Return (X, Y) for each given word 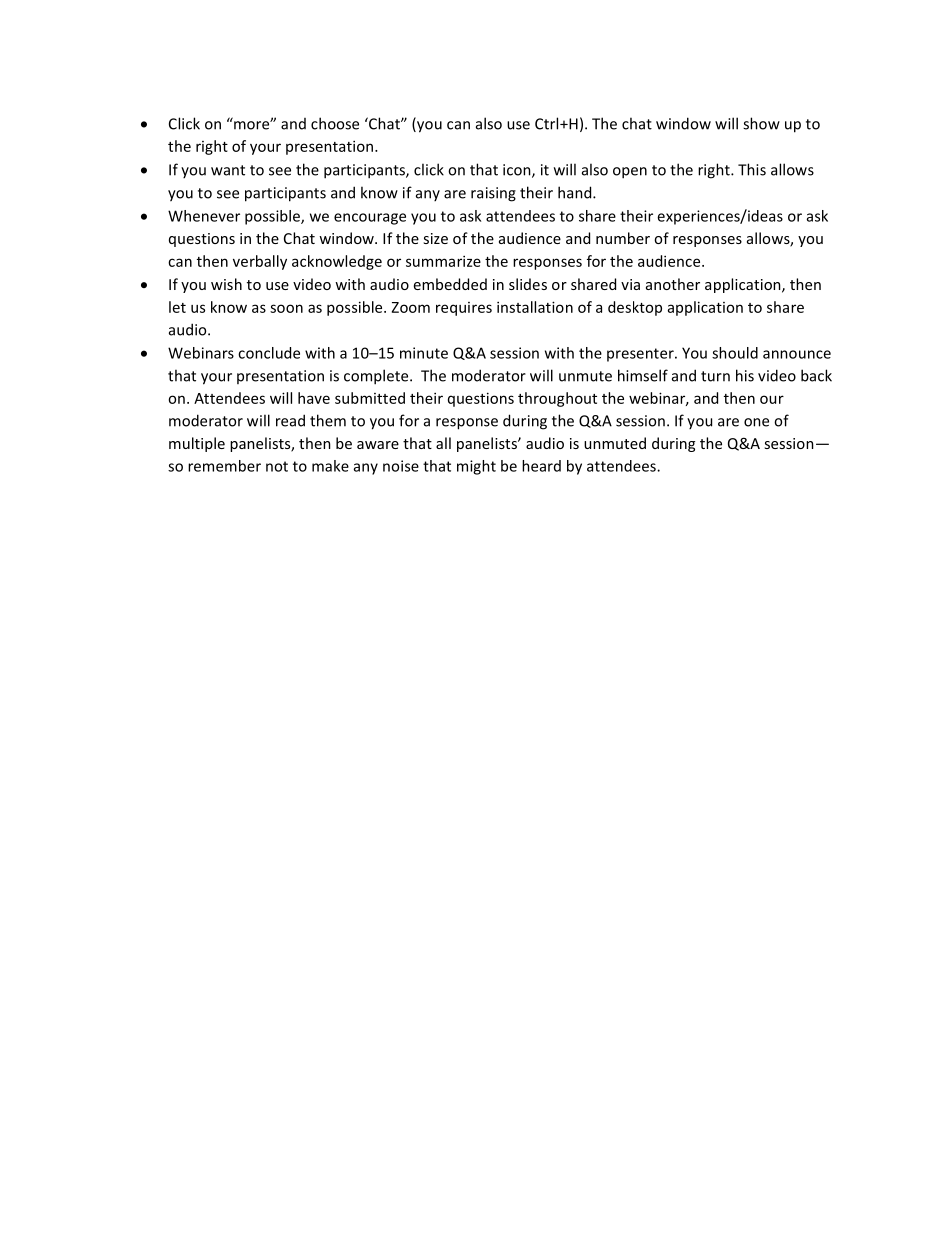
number (623, 238)
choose (335, 123)
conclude (269, 353)
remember (224, 466)
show (761, 123)
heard (541, 466)
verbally (260, 262)
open (630, 173)
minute (424, 353)
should (735, 353)
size (435, 238)
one (756, 422)
